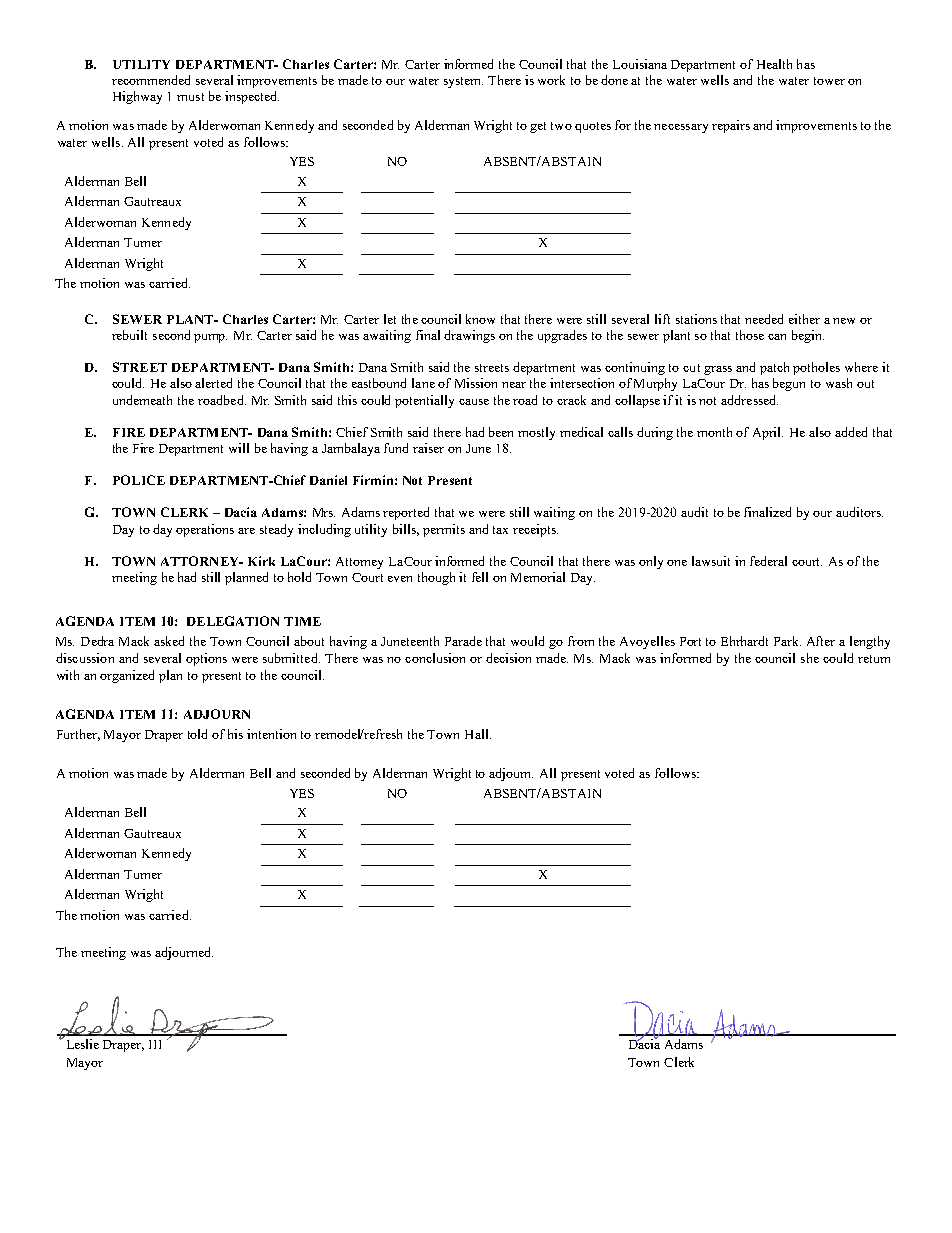  Describe the element at coordinates (271, 734) in the document. I see `intention` at that location.
